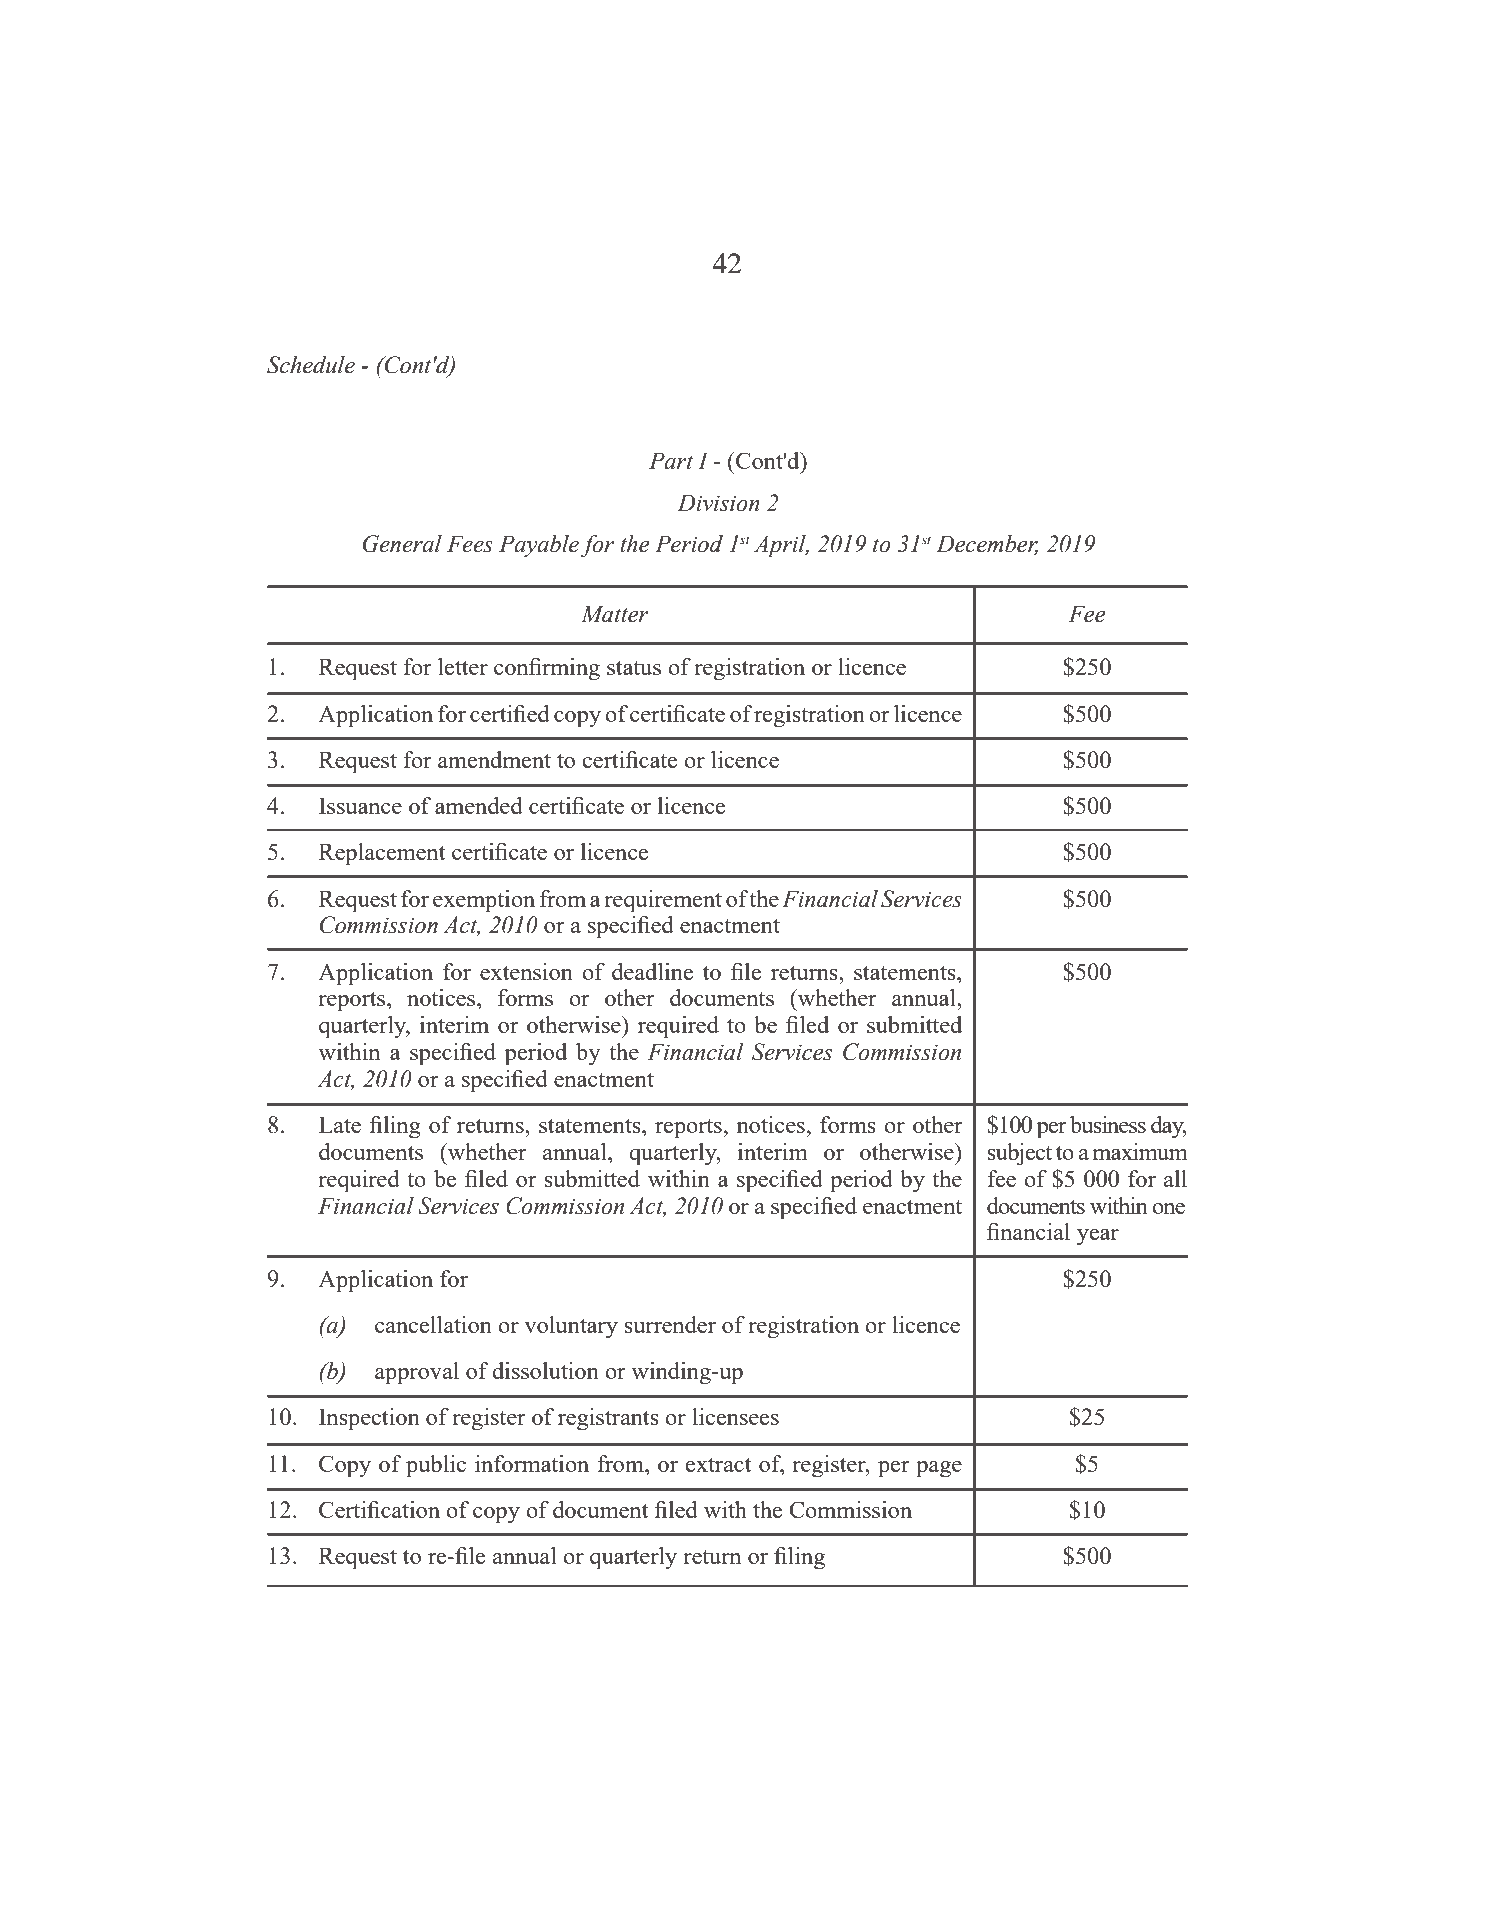 The width and height of the document is (1490, 1929). What do you see at coordinates (939, 1469) in the document?
I see `page` at bounding box center [939, 1469].
